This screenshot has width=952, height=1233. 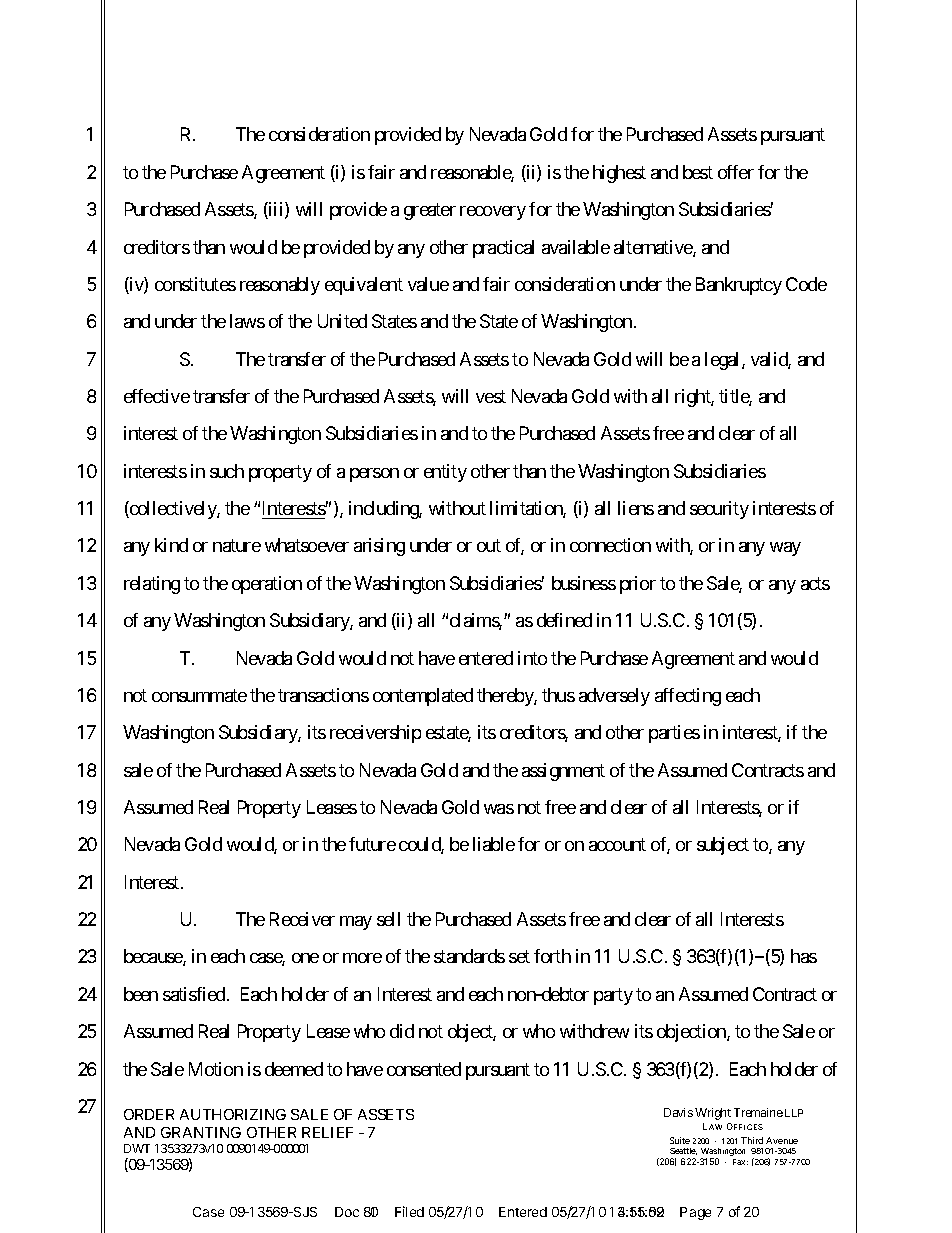 What do you see at coordinates (698, 172) in the screenshot?
I see `best` at bounding box center [698, 172].
